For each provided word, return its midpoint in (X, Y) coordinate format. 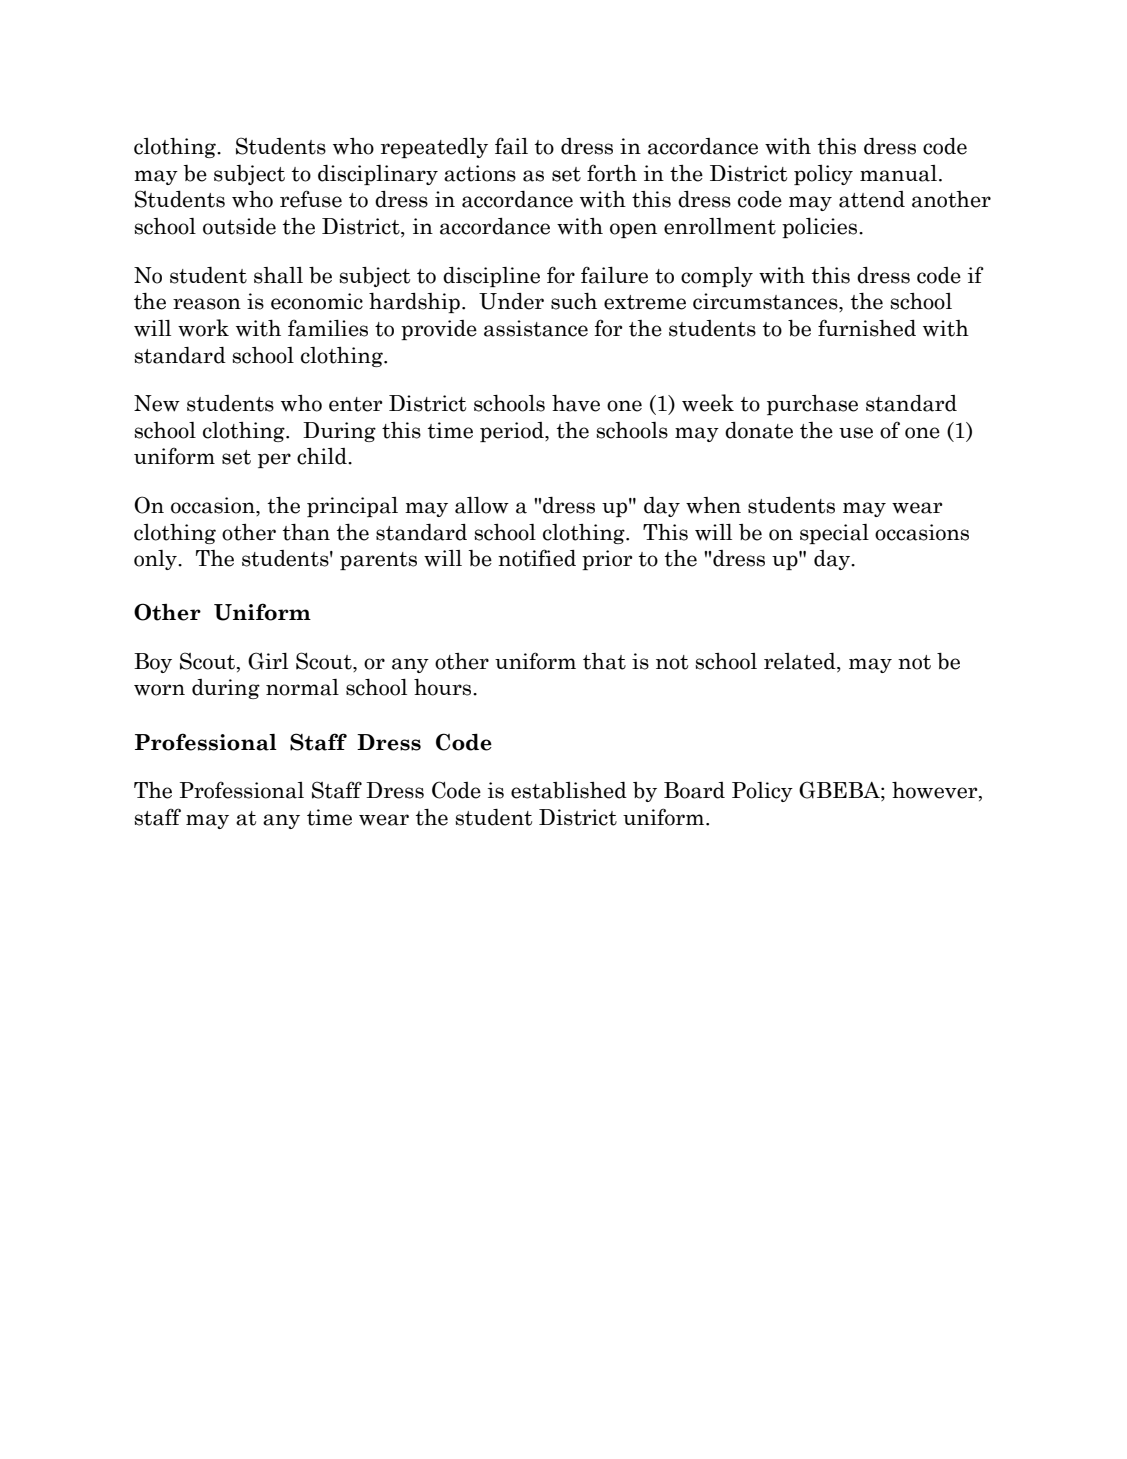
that (604, 661)
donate (759, 430)
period (513, 432)
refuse (311, 199)
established (569, 790)
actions (480, 173)
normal (302, 687)
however (936, 791)
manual (898, 173)
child (323, 456)
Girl (268, 661)
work (203, 328)
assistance (536, 328)
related (801, 662)
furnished (867, 328)
